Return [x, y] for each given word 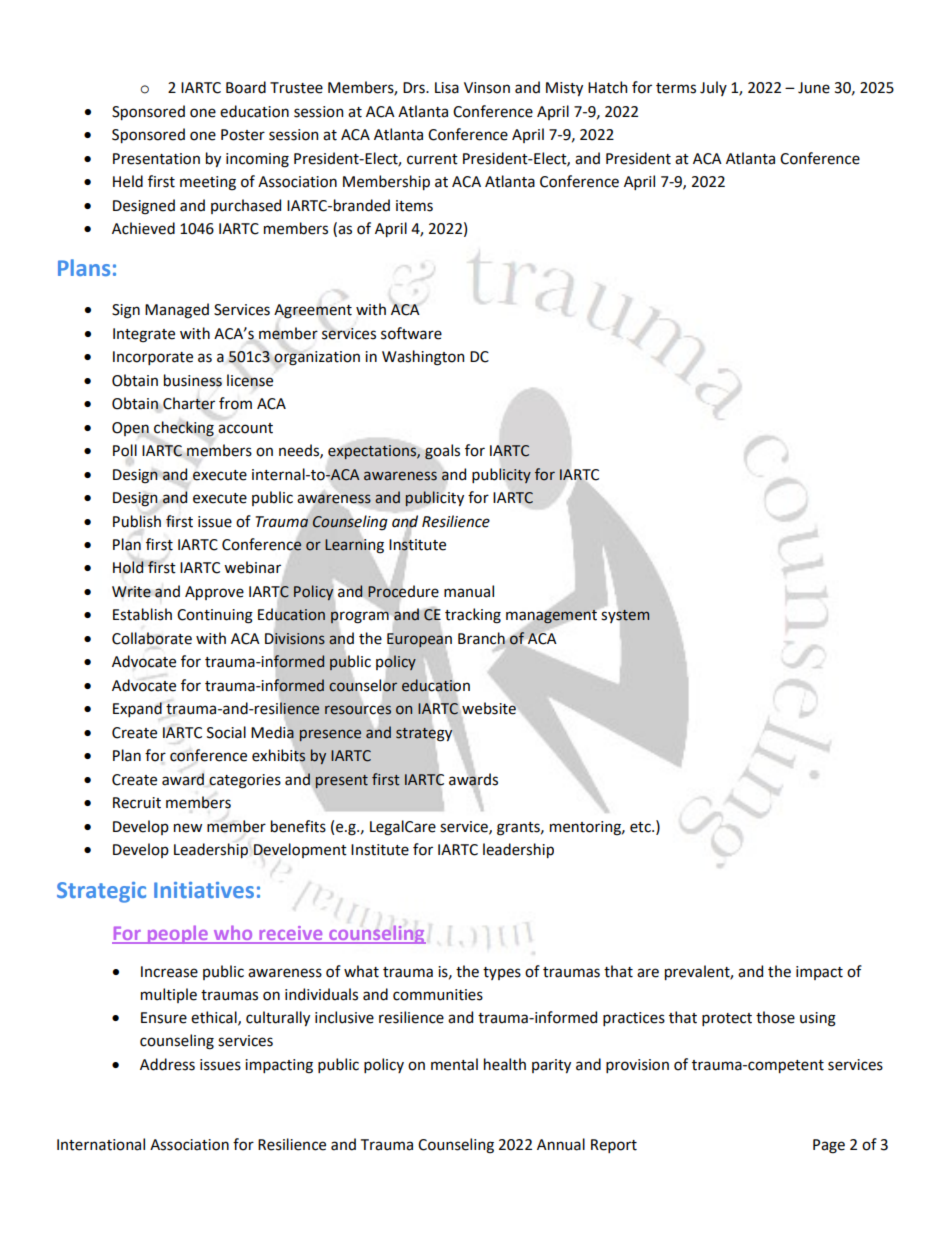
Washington [423, 358]
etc [641, 827]
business [193, 380]
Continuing [215, 616]
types [502, 973]
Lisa [447, 88]
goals [442, 452]
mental [454, 1064]
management [551, 617]
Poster [243, 135]
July [713, 88]
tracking [473, 616]
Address [167, 1064]
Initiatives [204, 890]
